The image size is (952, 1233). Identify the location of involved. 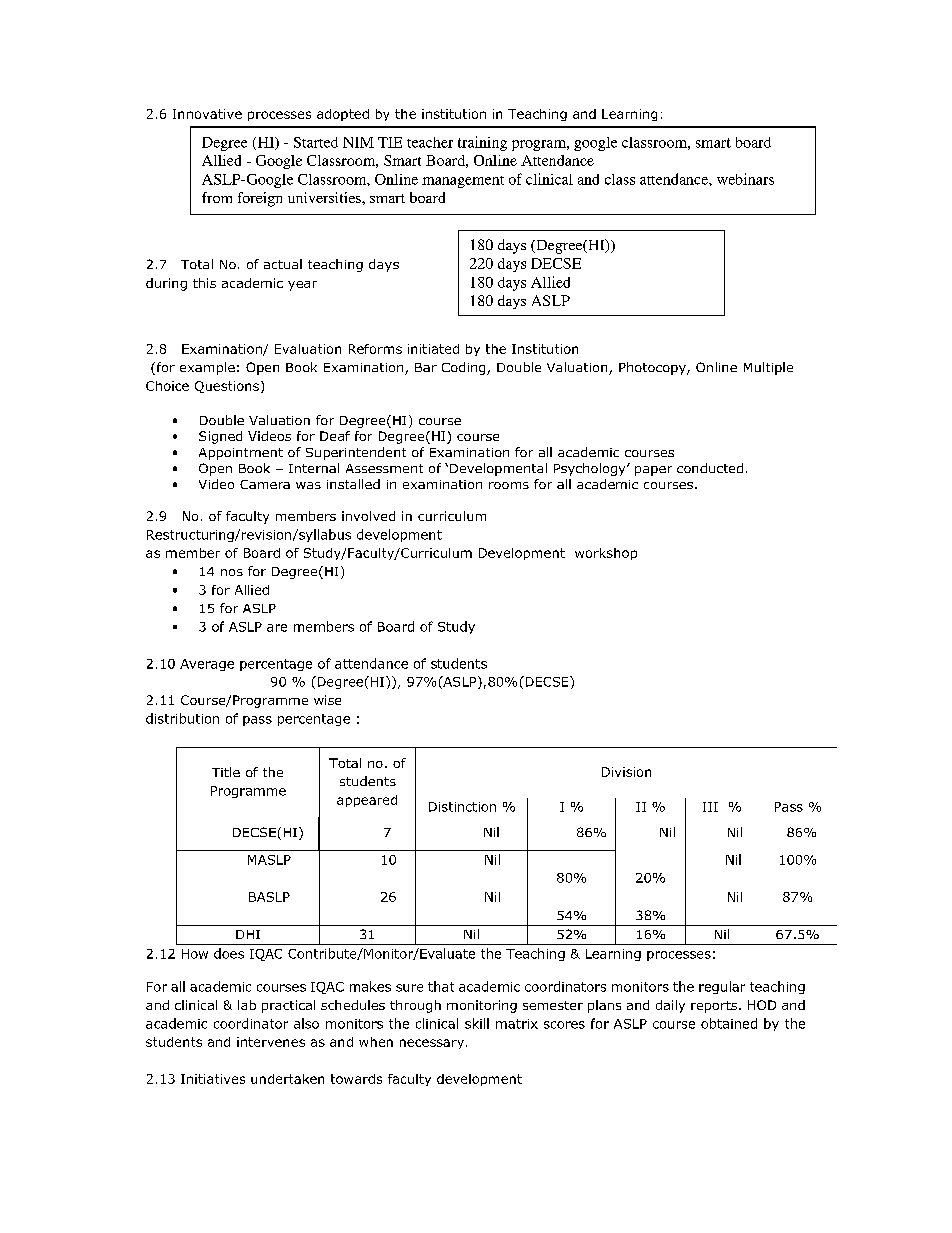
(368, 516).
